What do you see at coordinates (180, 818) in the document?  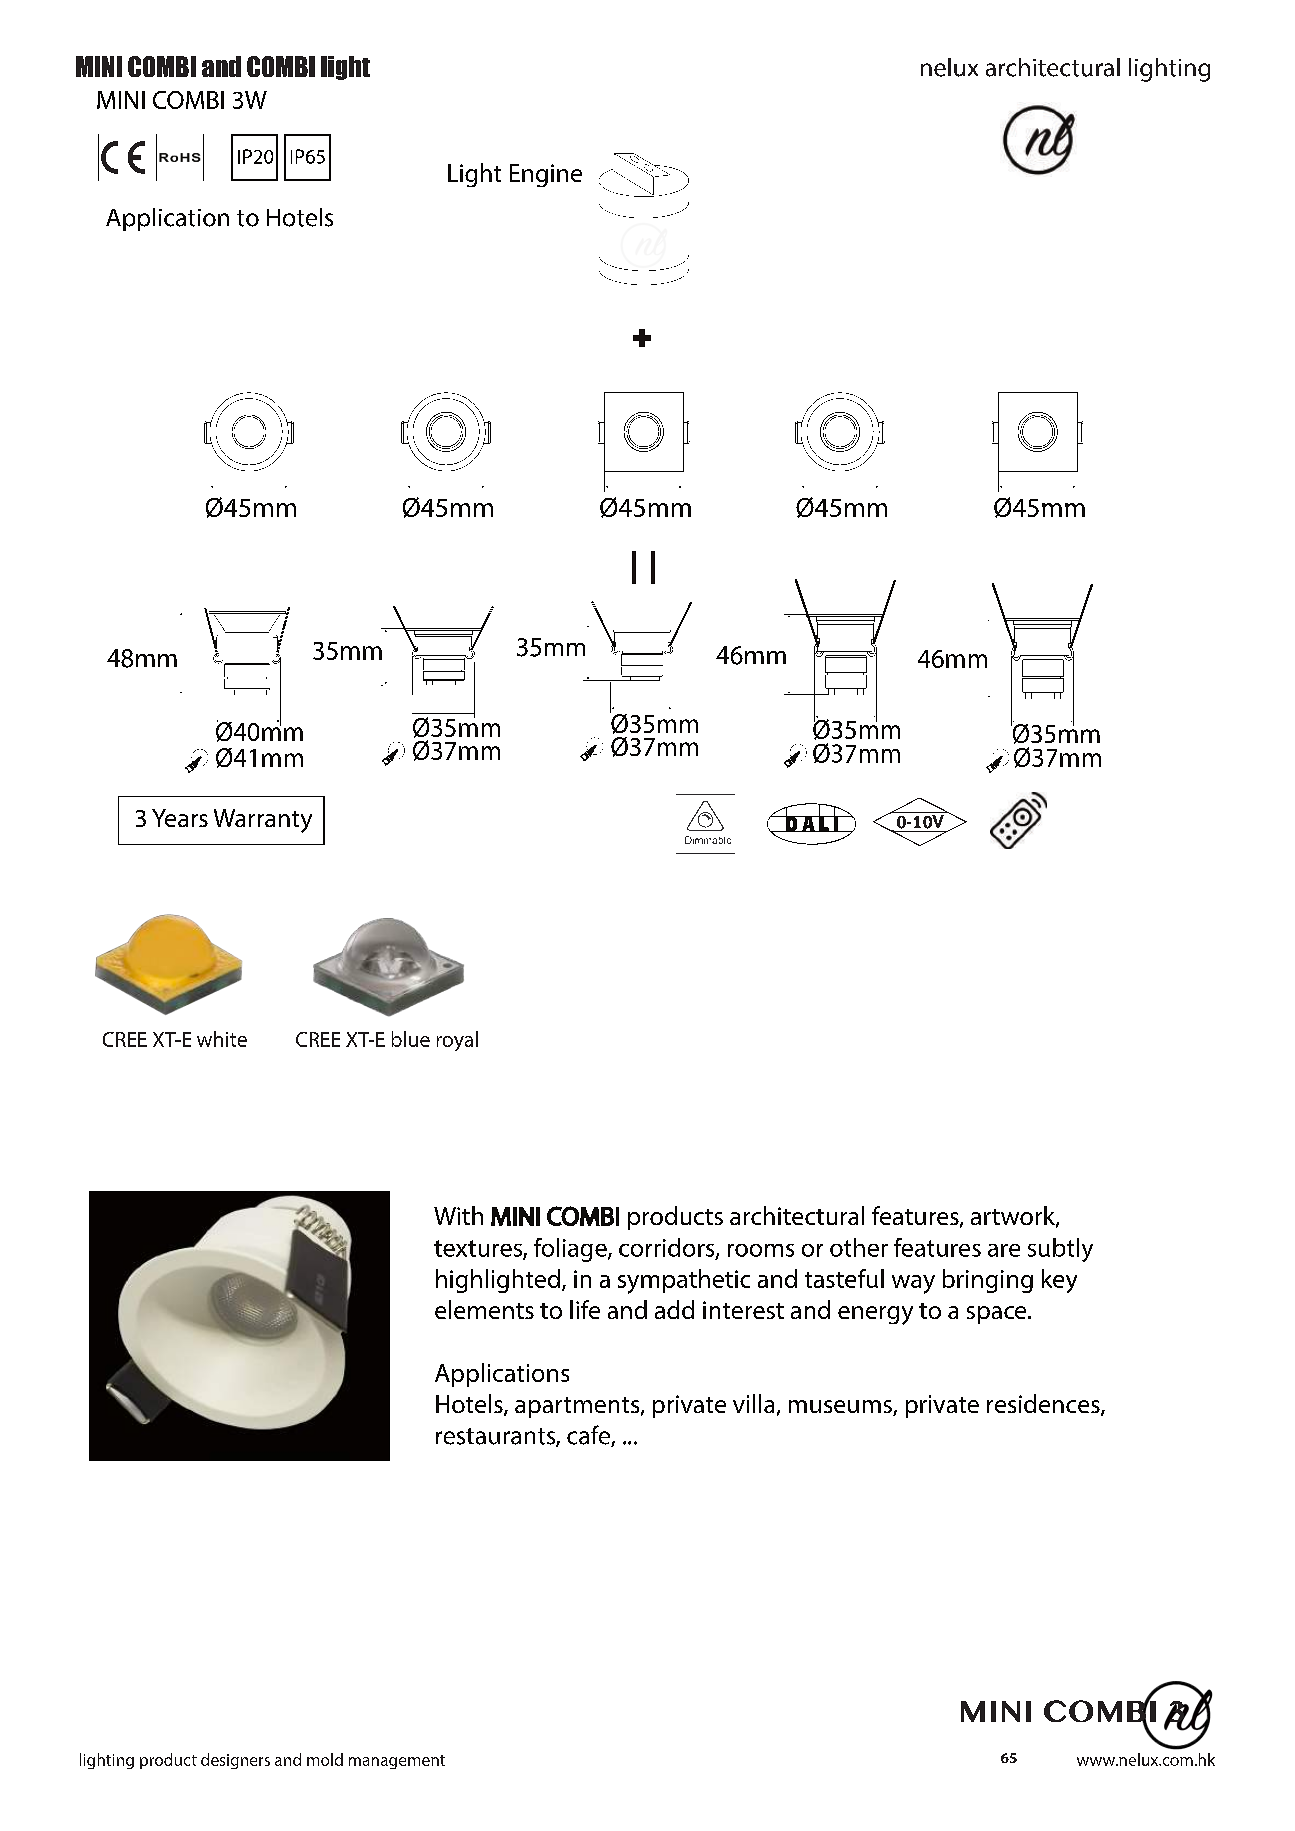 I see `Years` at bounding box center [180, 818].
